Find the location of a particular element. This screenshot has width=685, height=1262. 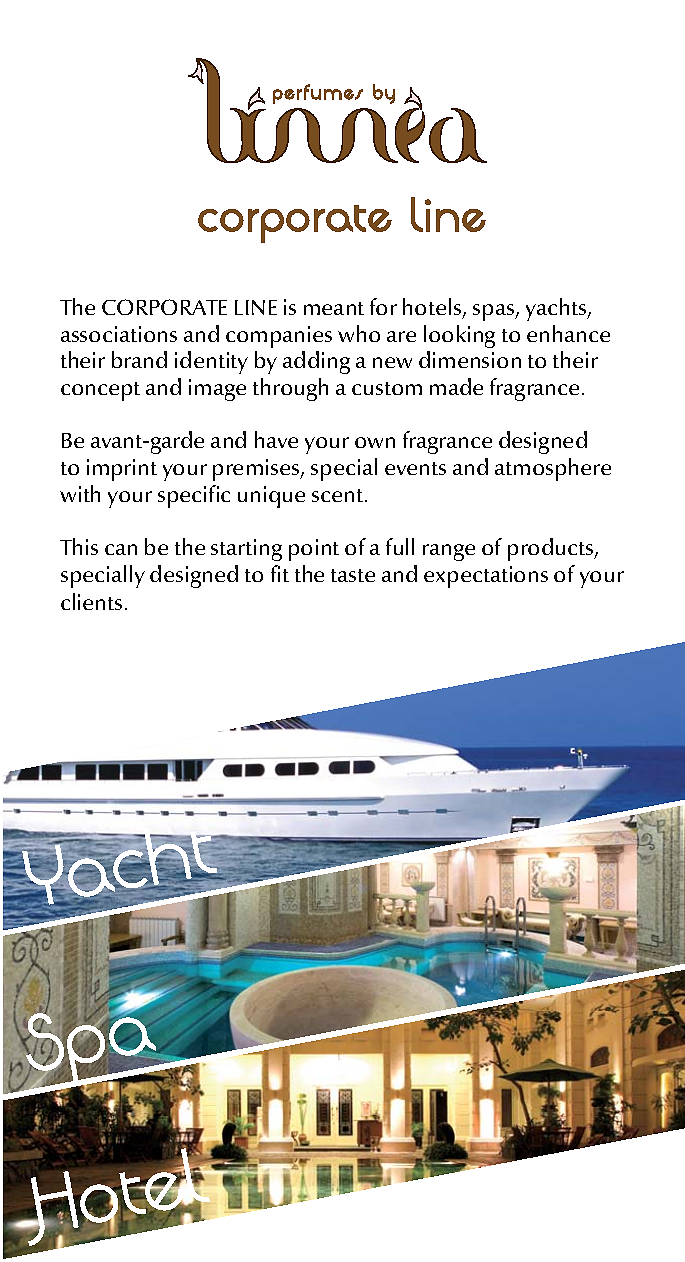

own is located at coordinates (375, 442).
